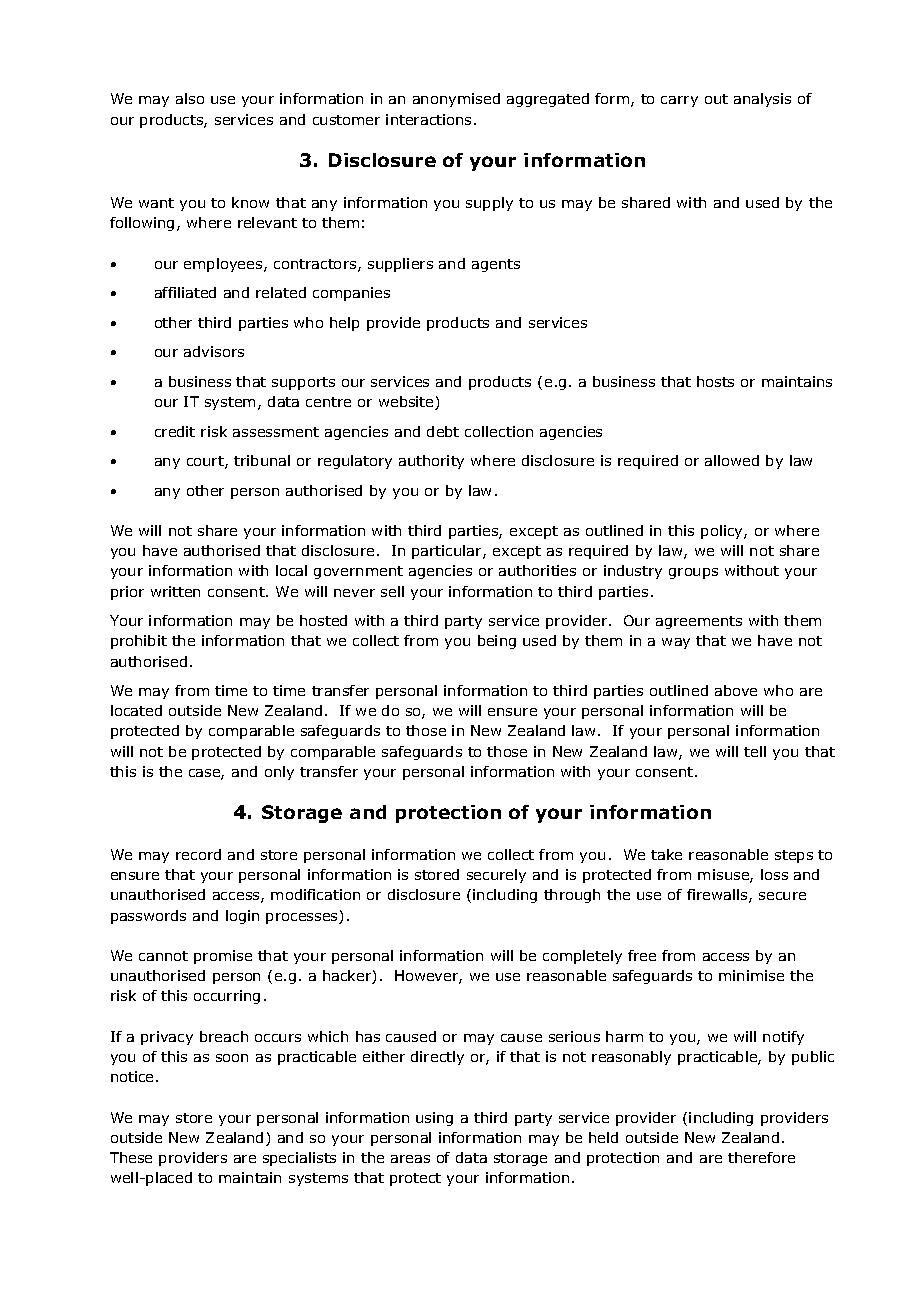 The image size is (924, 1308). Describe the element at coordinates (190, 98) in the image. I see `also` at that location.
